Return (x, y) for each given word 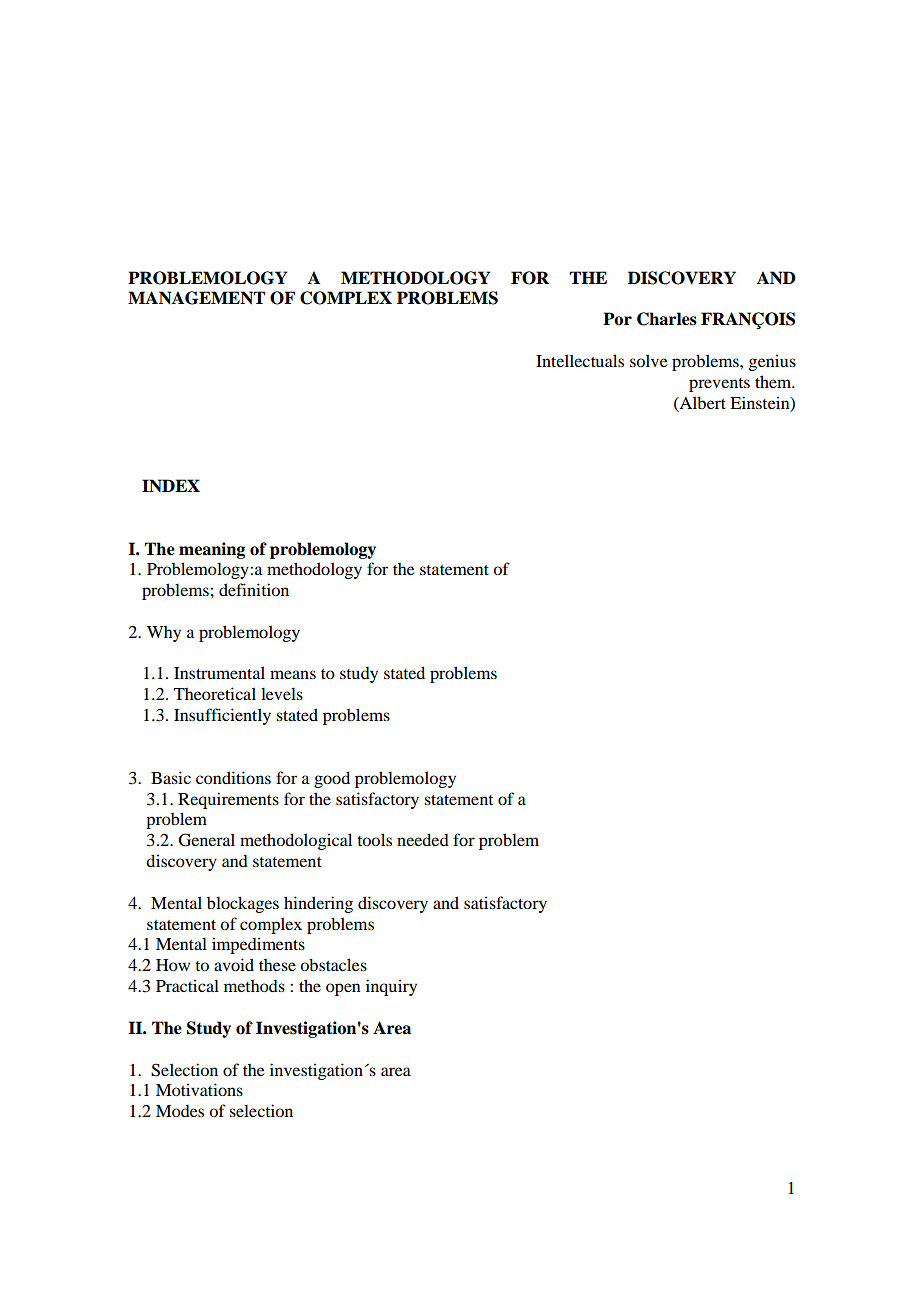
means (293, 674)
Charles (667, 319)
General (207, 840)
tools (374, 839)
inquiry (391, 987)
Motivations (199, 1089)
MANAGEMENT (196, 298)
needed (423, 839)
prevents (719, 385)
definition (254, 589)
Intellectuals (580, 360)
